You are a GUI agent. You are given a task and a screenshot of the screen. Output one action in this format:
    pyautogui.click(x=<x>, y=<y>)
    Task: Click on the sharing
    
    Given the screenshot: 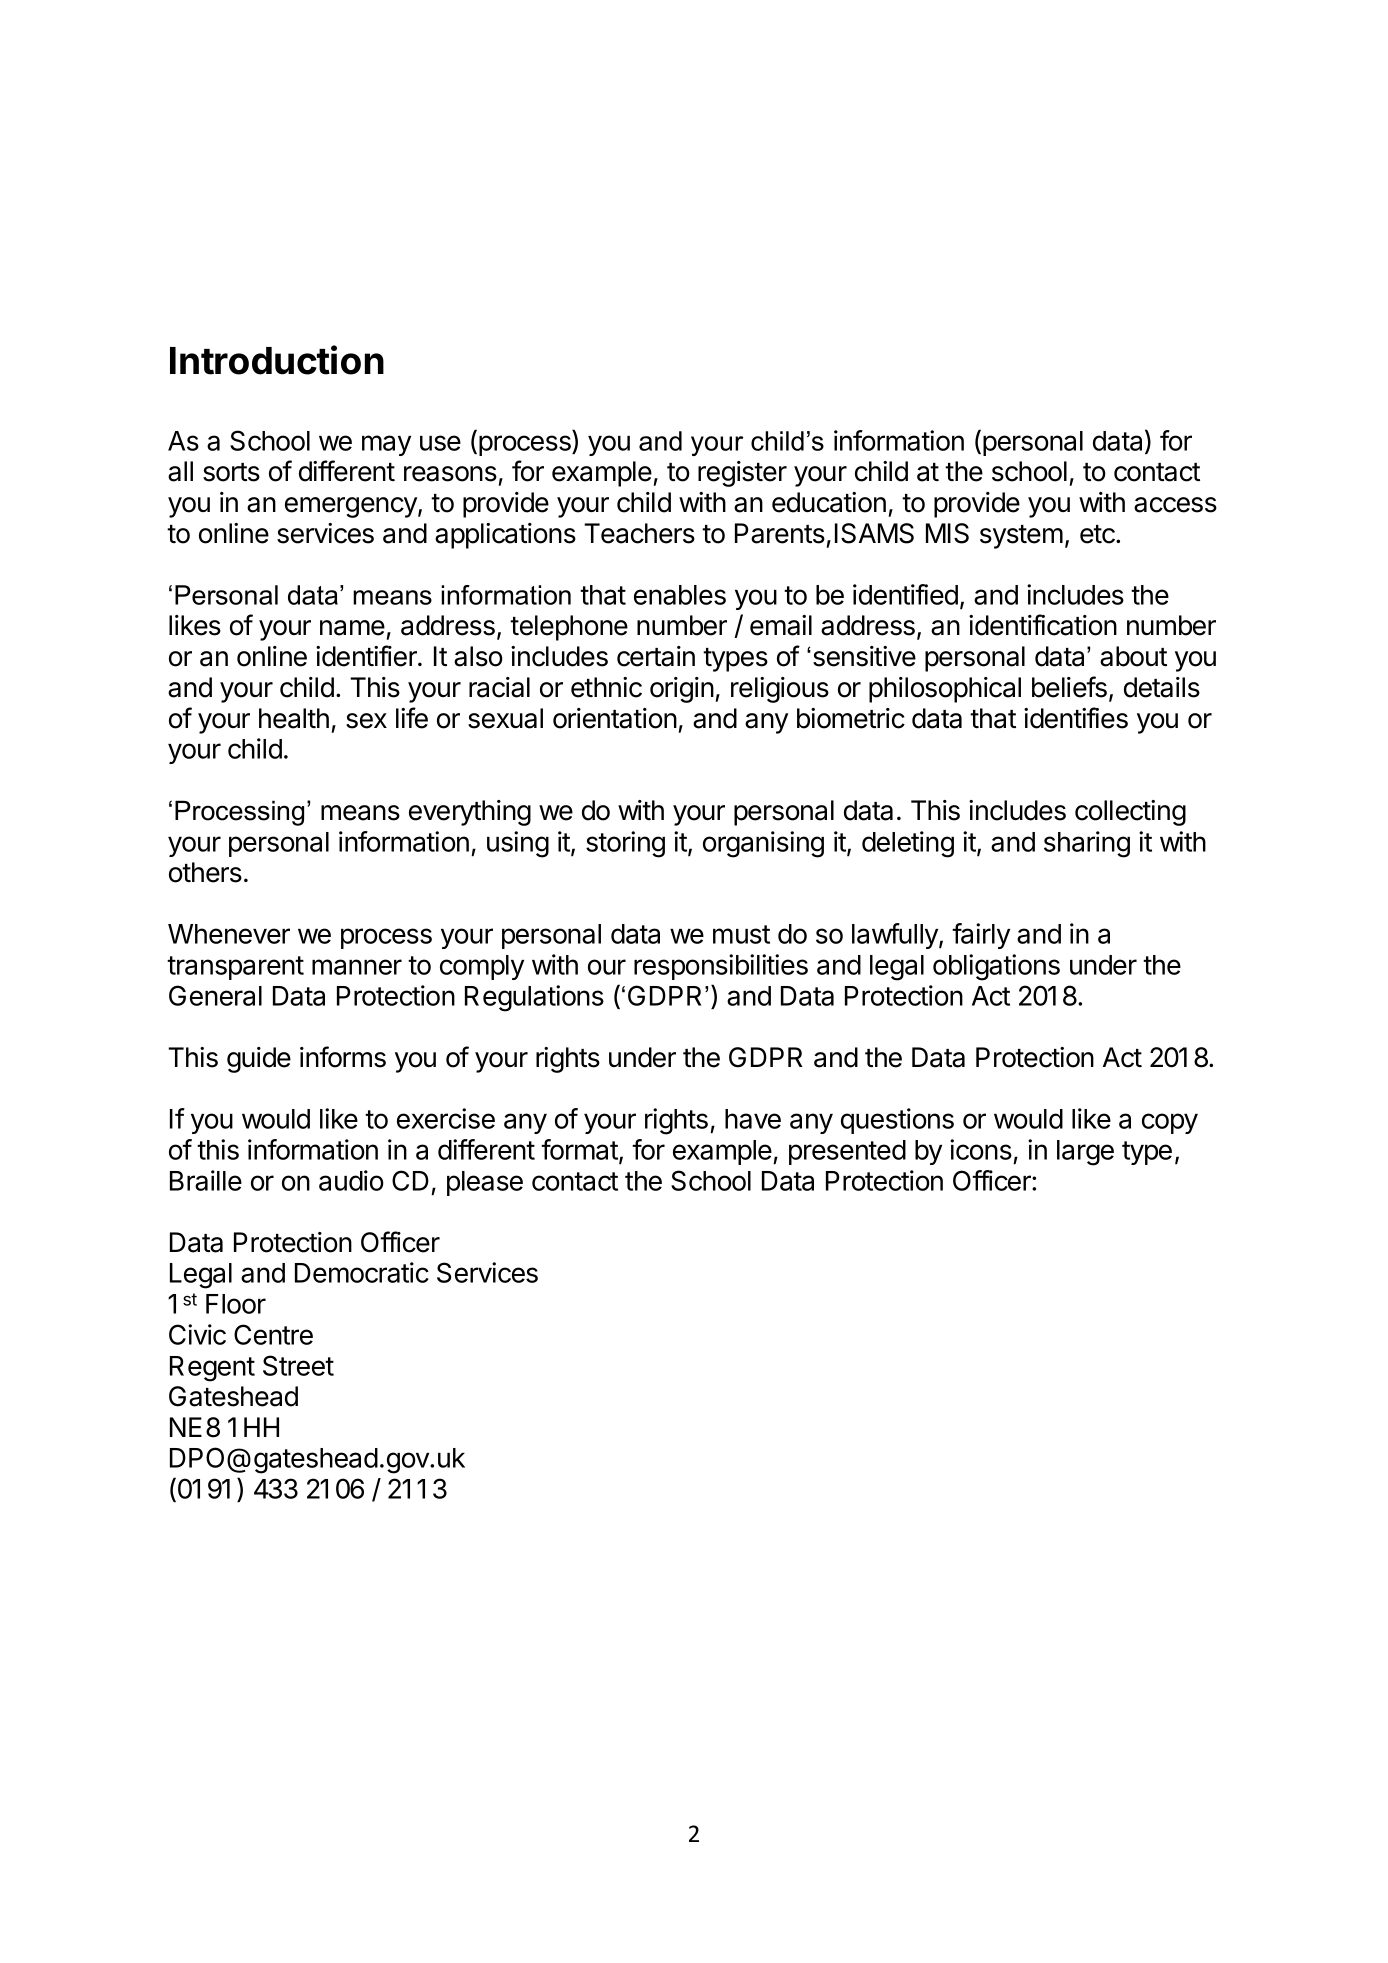 What is the action you would take?
    pyautogui.click(x=1087, y=844)
